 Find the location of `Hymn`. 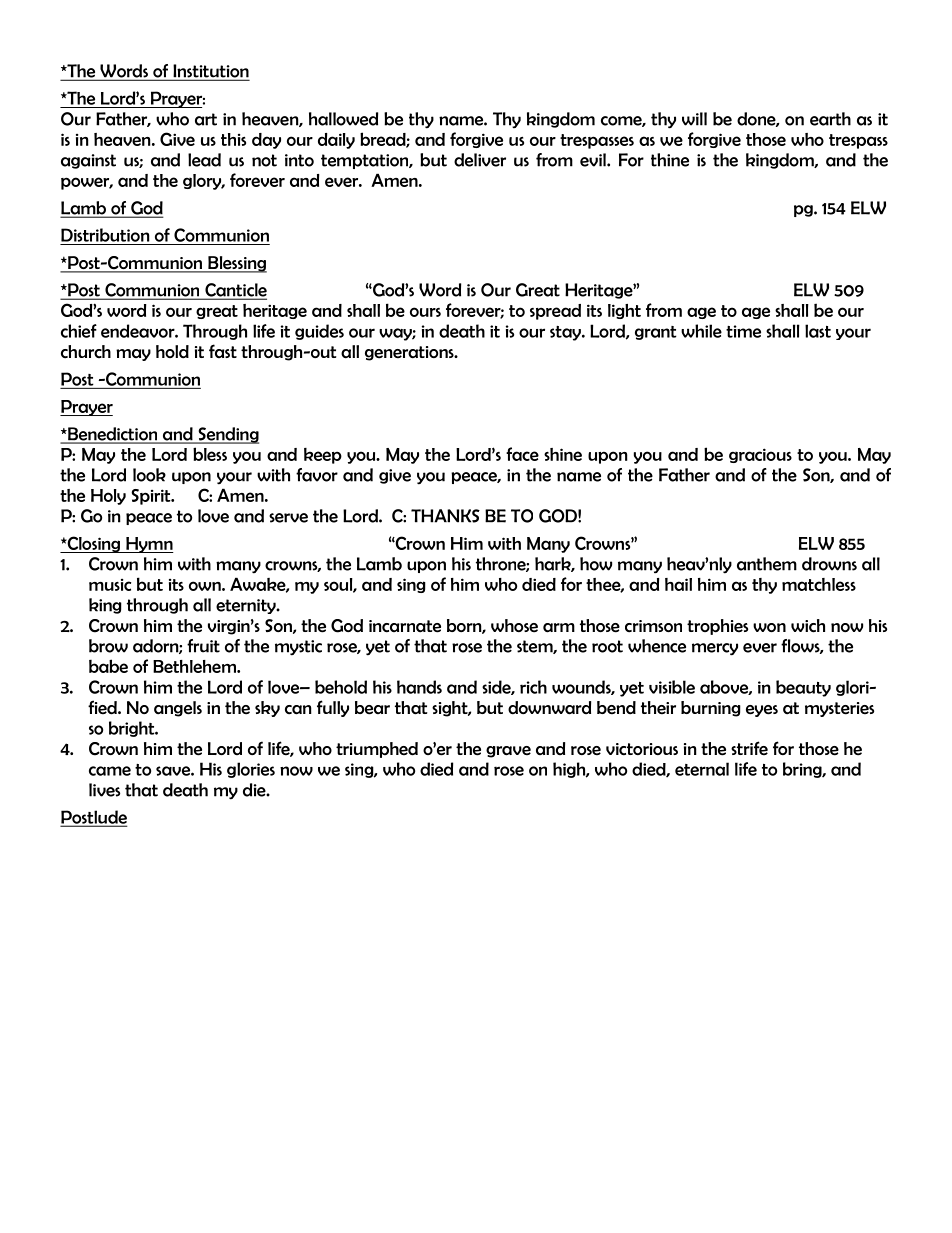

Hymn is located at coordinates (149, 545).
